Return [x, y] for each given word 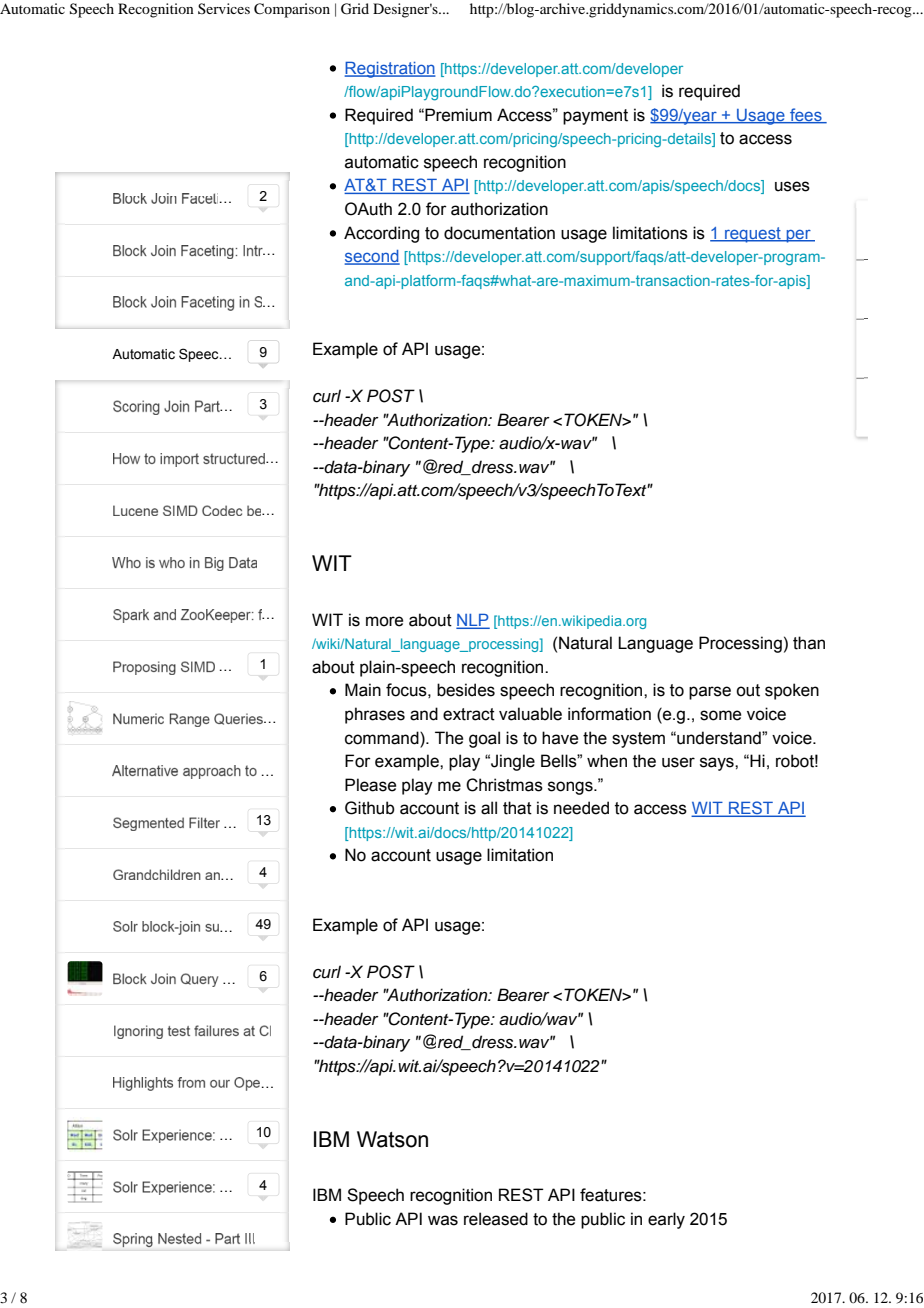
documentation [499, 233]
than [809, 643]
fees [806, 115]
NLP [473, 621]
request [753, 235]
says [718, 764]
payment [595, 117]
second [372, 257]
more [384, 621]
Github [370, 808]
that [517, 808]
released [496, 1219]
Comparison [292, 10]
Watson [392, 1139]
